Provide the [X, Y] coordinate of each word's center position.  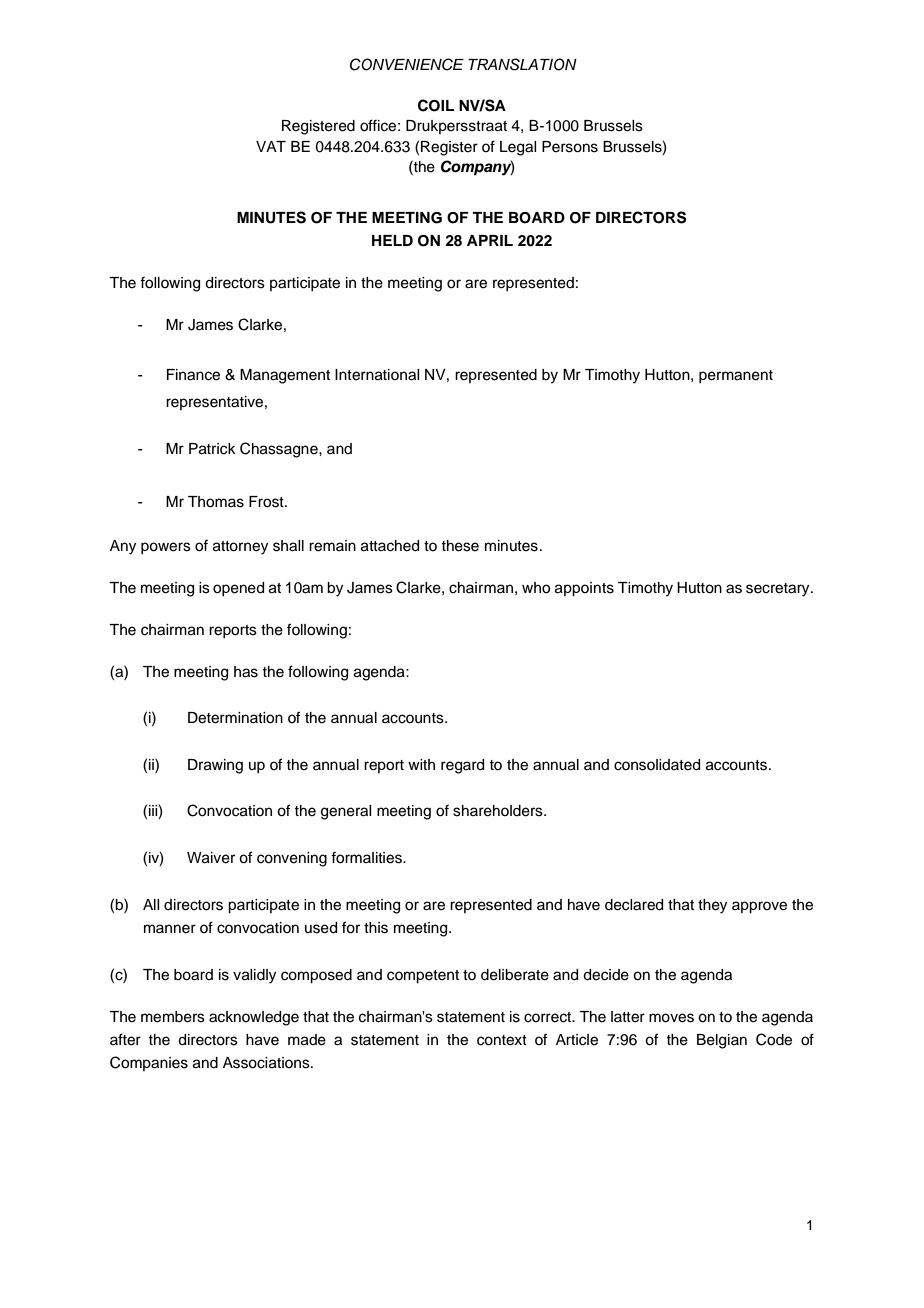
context [502, 1040]
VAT [271, 146]
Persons [570, 147]
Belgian [722, 1041]
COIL [436, 105]
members [173, 1017]
